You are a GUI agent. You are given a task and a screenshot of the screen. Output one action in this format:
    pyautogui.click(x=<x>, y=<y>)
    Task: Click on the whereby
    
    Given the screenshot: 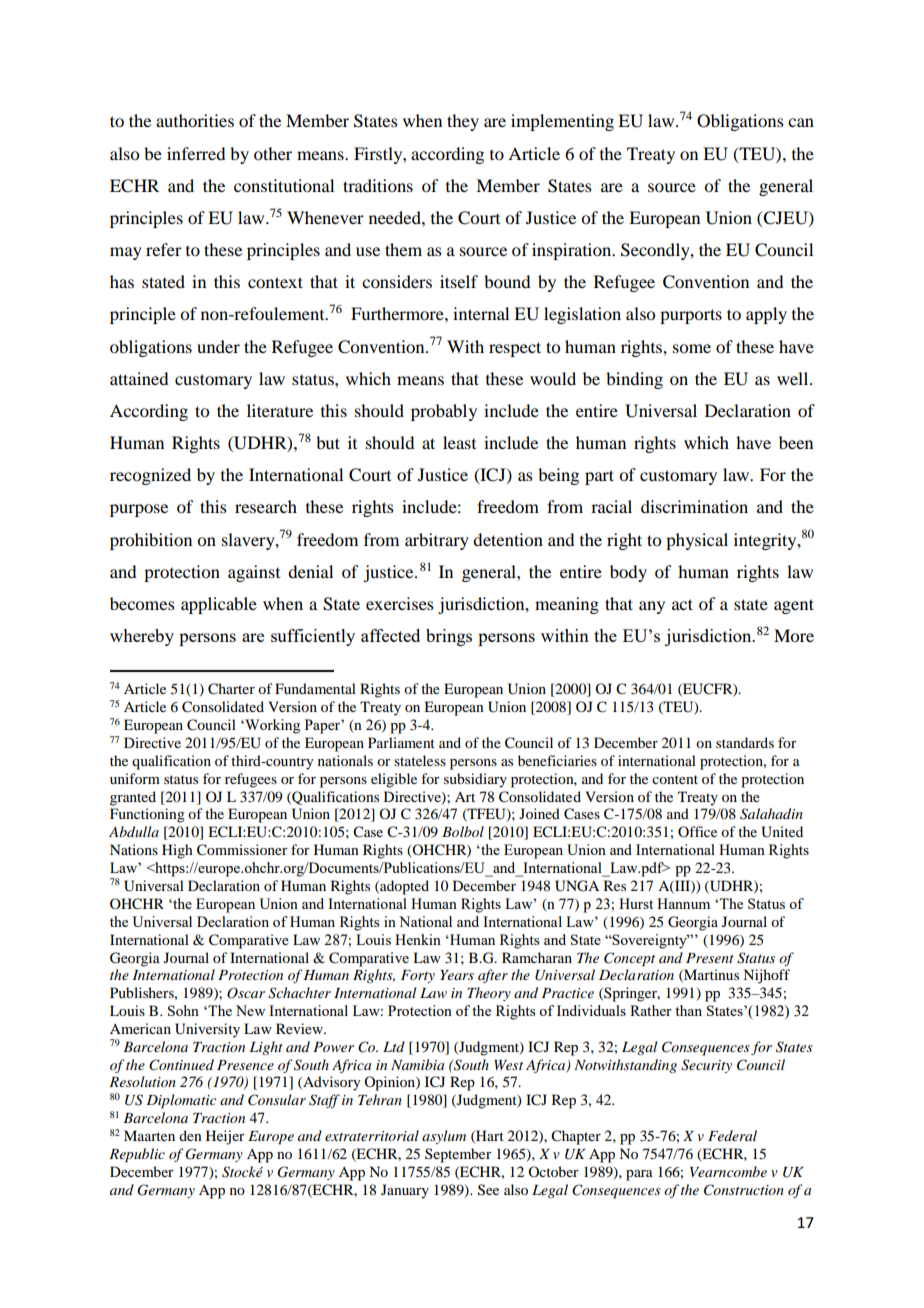 What is the action you would take?
    pyautogui.click(x=142, y=637)
